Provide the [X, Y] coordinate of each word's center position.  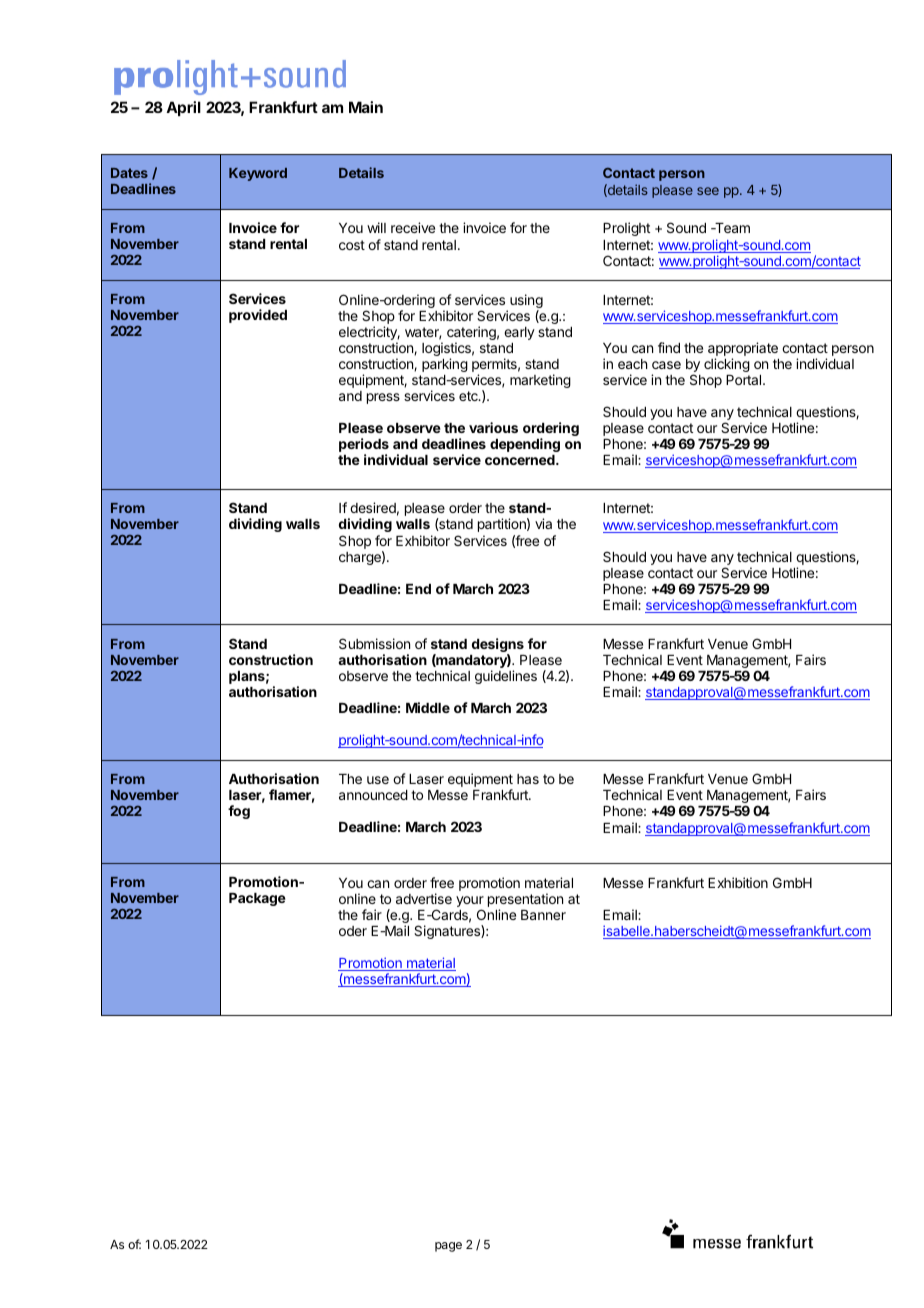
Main [366, 107]
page [448, 1247]
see [708, 191]
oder [353, 931]
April [183, 108]
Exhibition [738, 882]
